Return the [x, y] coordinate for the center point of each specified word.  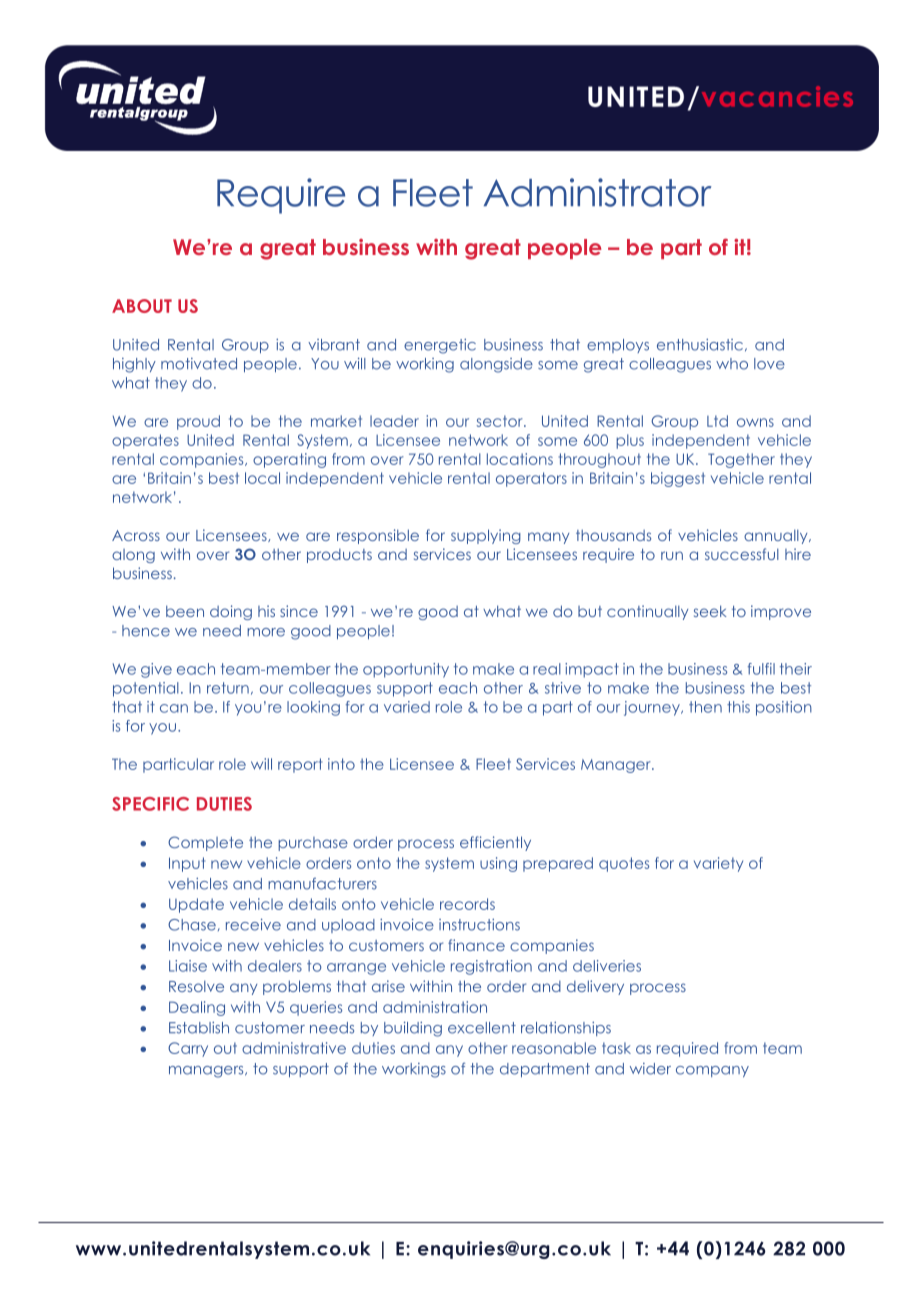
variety [718, 864]
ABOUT [142, 306]
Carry [188, 1049]
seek [710, 611]
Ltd [717, 421]
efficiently [495, 843]
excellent [482, 1028]
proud [198, 422]
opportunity [406, 670]
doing [231, 612]
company [712, 1071]
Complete [205, 843]
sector [501, 421]
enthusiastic [700, 345]
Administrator [597, 192]
